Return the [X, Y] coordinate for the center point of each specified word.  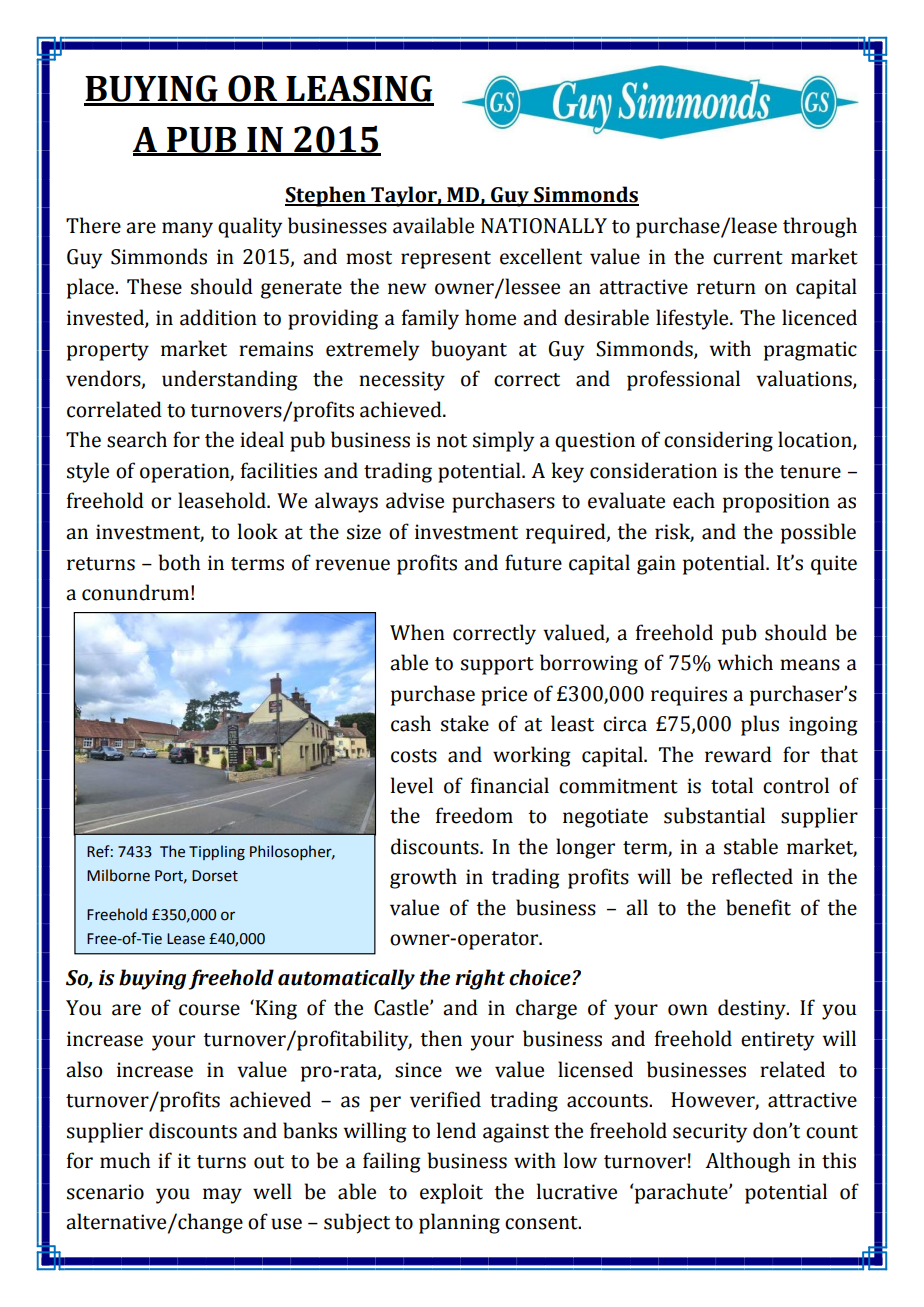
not [452, 441]
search [137, 439]
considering [718, 441]
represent [446, 260]
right [480, 979]
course [209, 1010]
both [179, 562]
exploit [451, 1193]
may [222, 1196]
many [187, 230]
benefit [758, 907]
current [748, 258]
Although [747, 1162]
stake [465, 723]
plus [760, 725]
